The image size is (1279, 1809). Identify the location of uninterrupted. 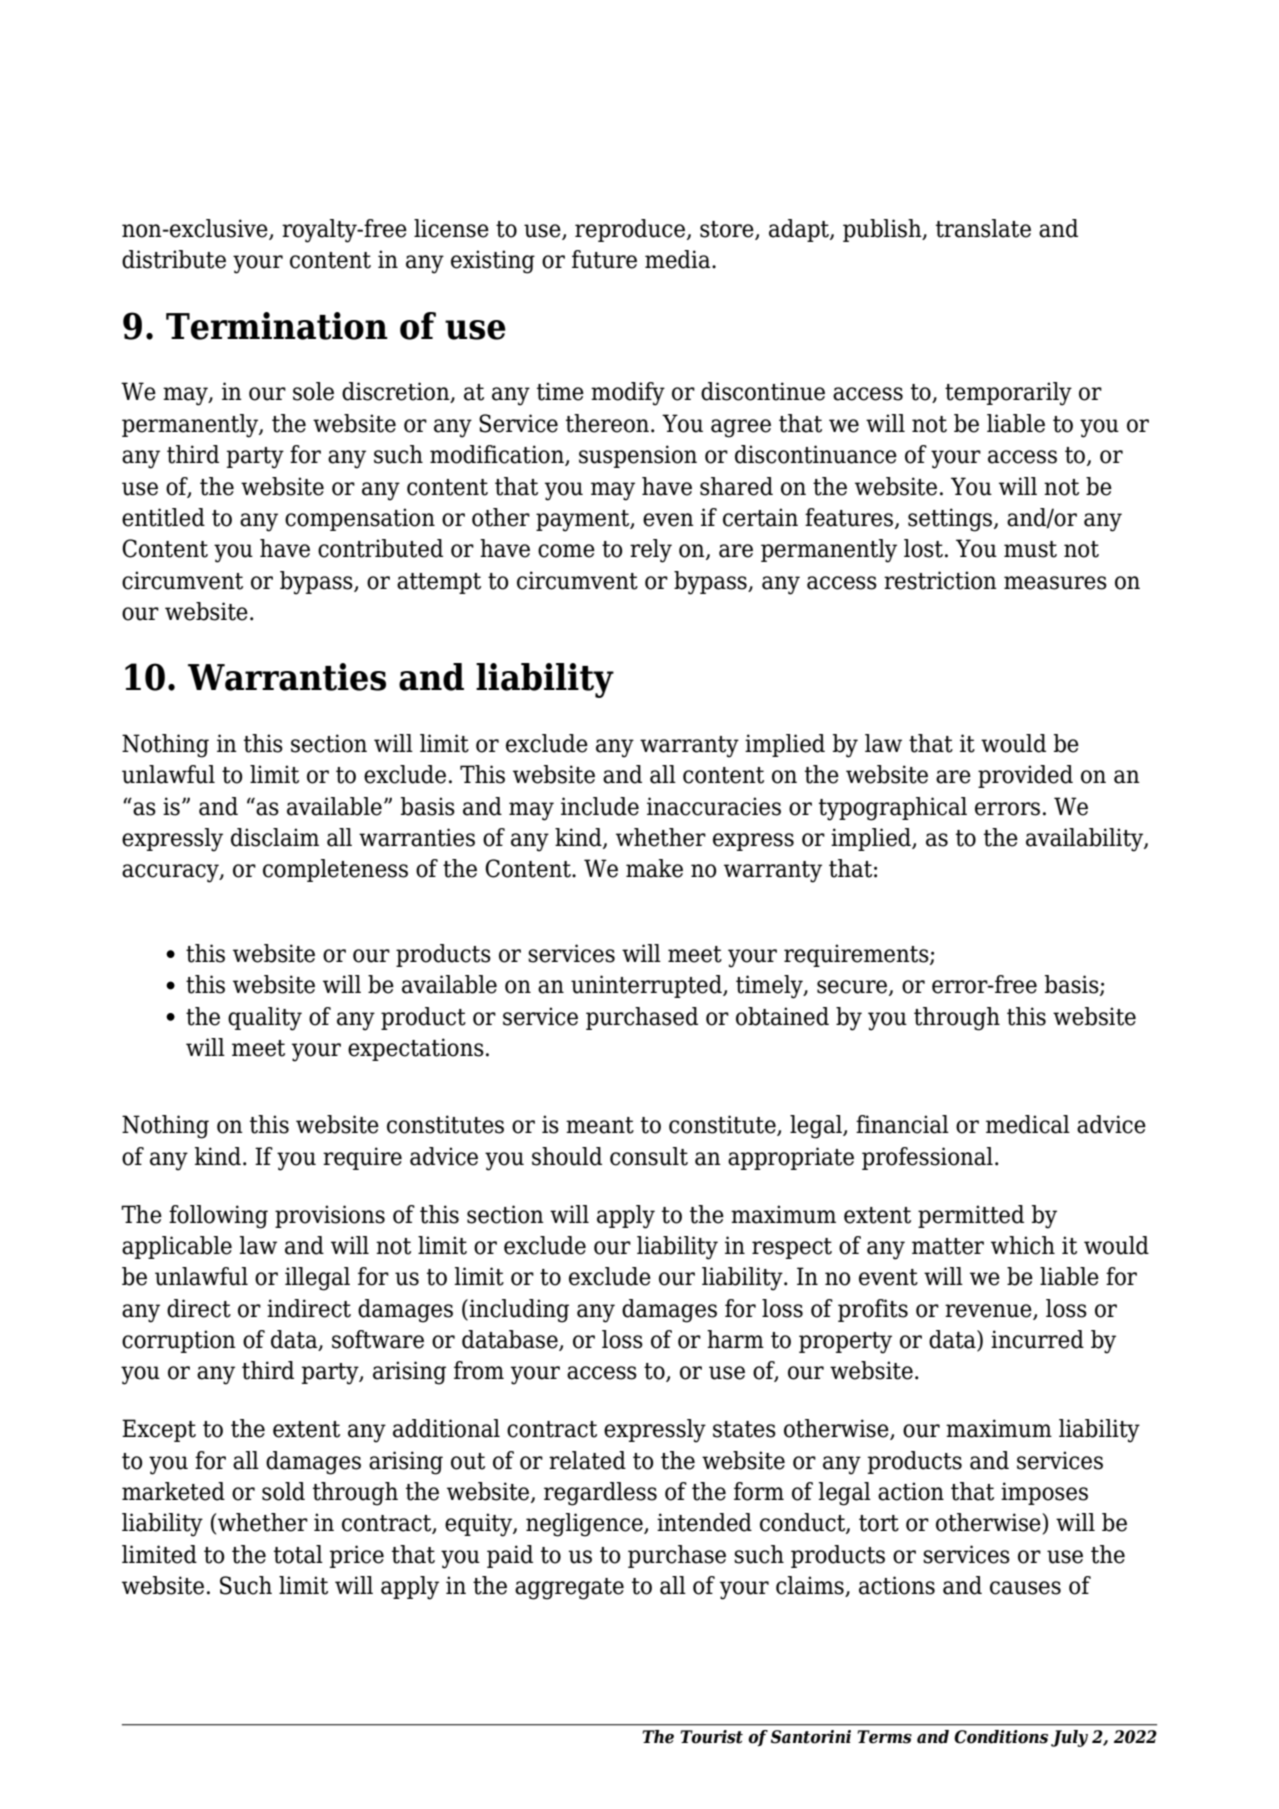
(647, 986).
